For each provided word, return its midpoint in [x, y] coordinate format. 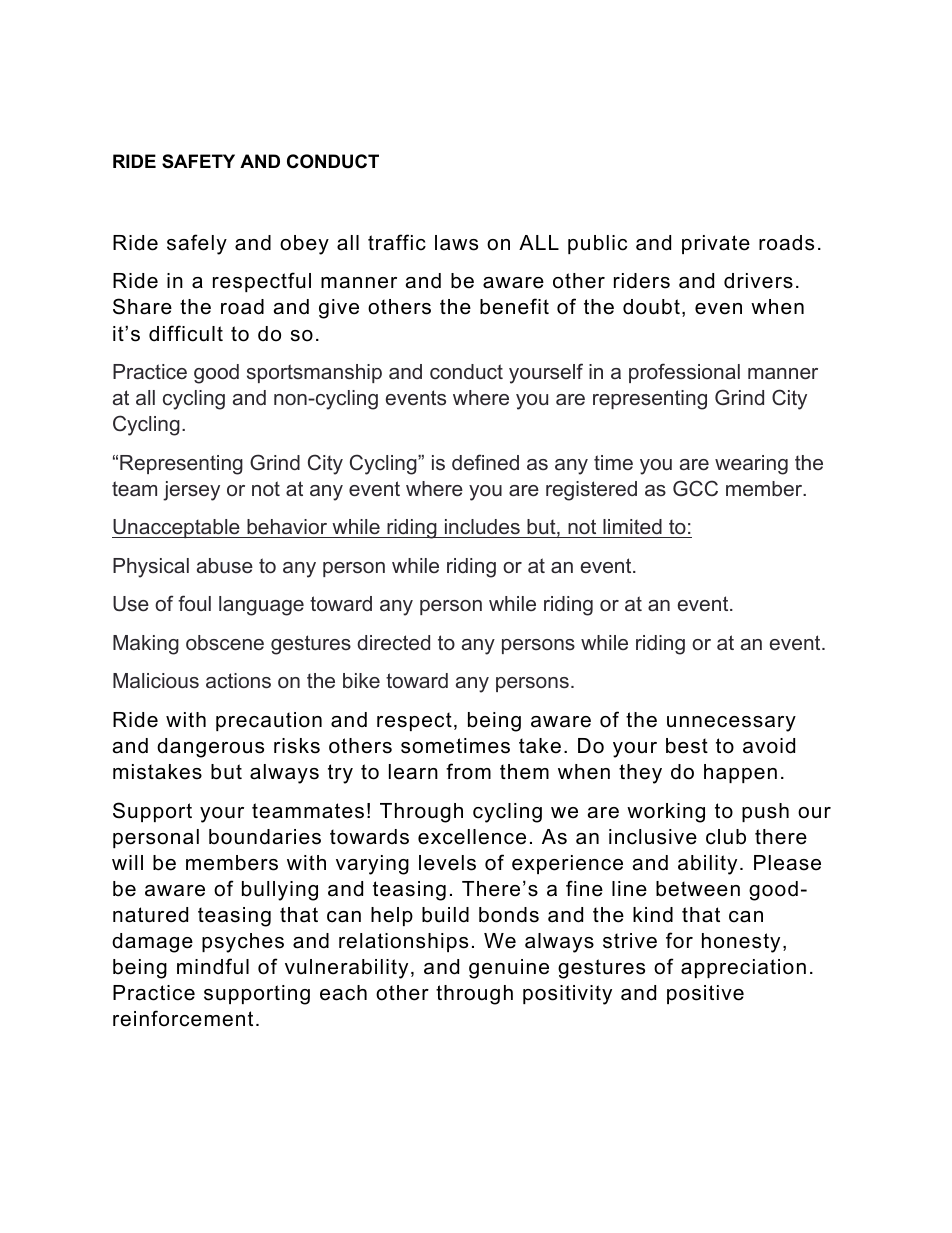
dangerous [210, 748]
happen [740, 773]
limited [632, 528]
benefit [514, 306]
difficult [186, 333]
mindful [213, 966]
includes [482, 528]
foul [194, 603]
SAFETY [198, 161]
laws [456, 243]
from [468, 771]
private [716, 244]
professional [684, 373]
